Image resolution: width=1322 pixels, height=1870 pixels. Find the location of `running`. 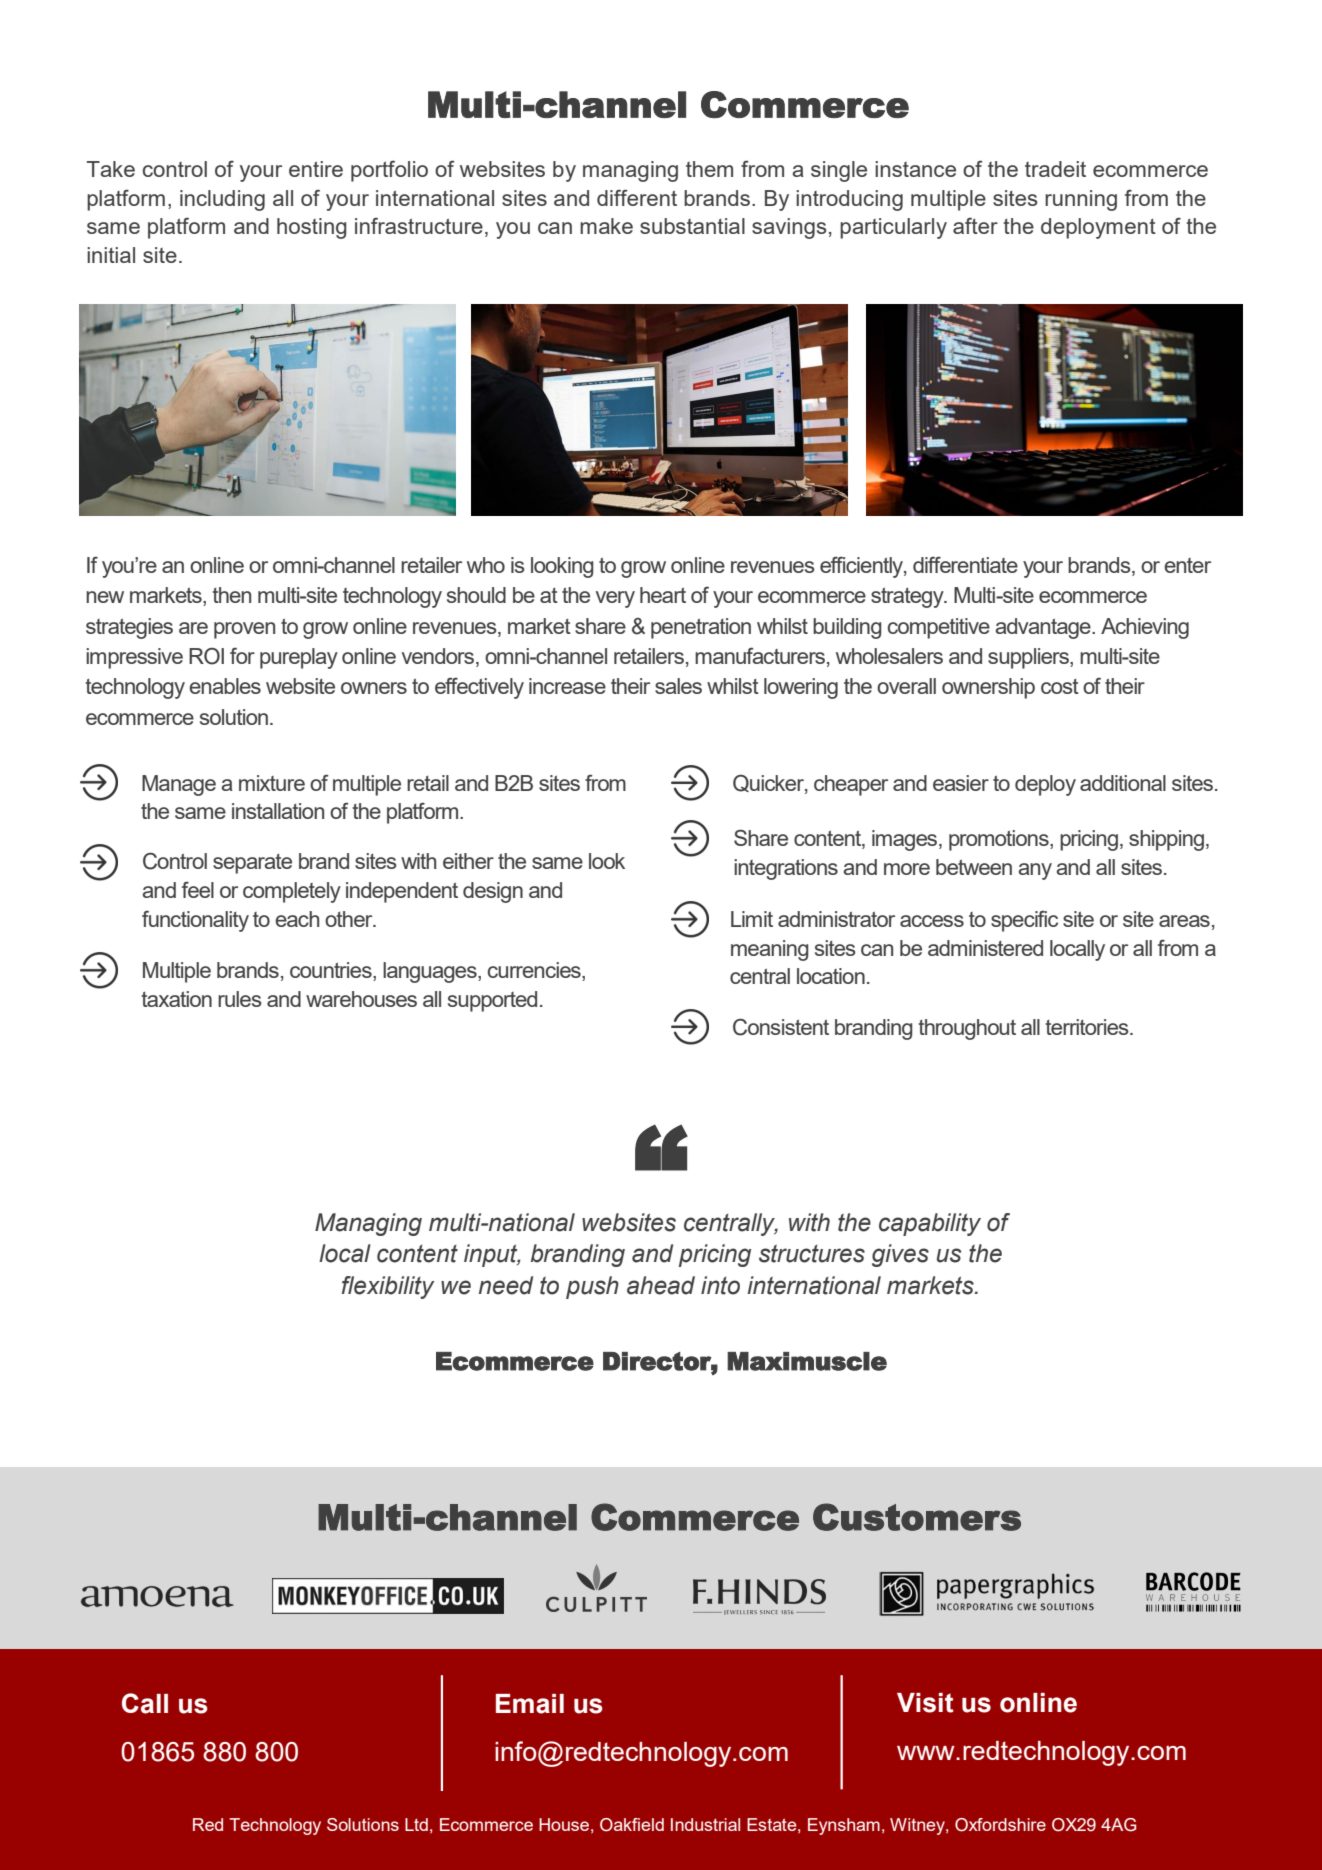

running is located at coordinates (1081, 200).
